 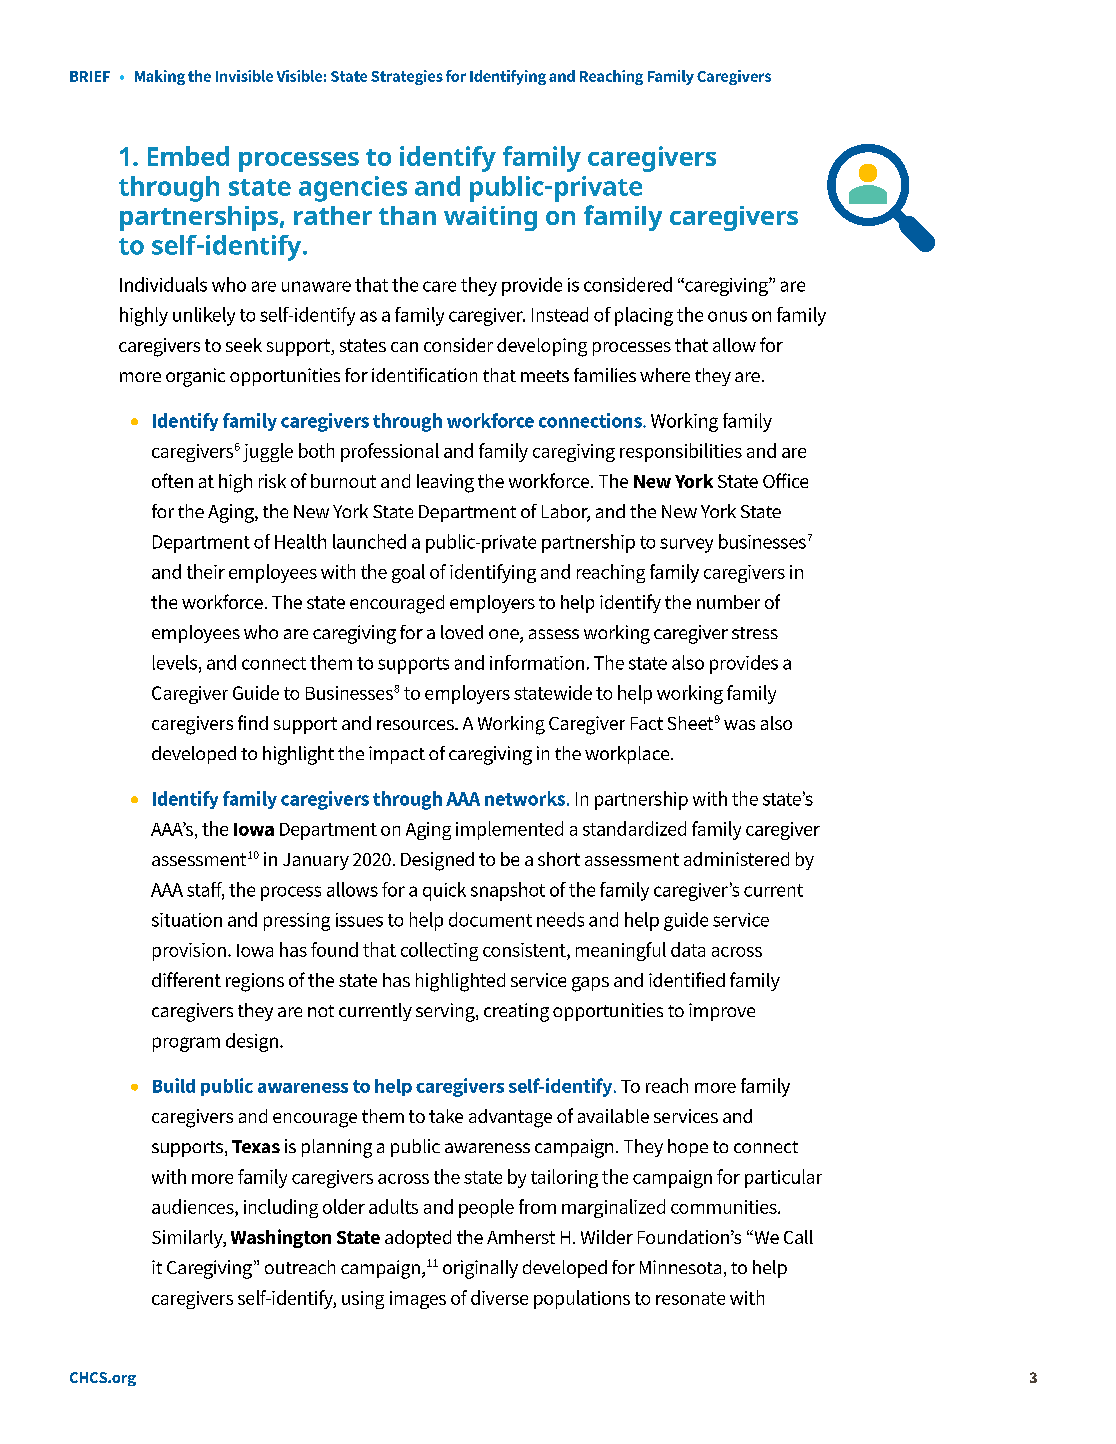 I want to click on find, so click(x=253, y=722).
